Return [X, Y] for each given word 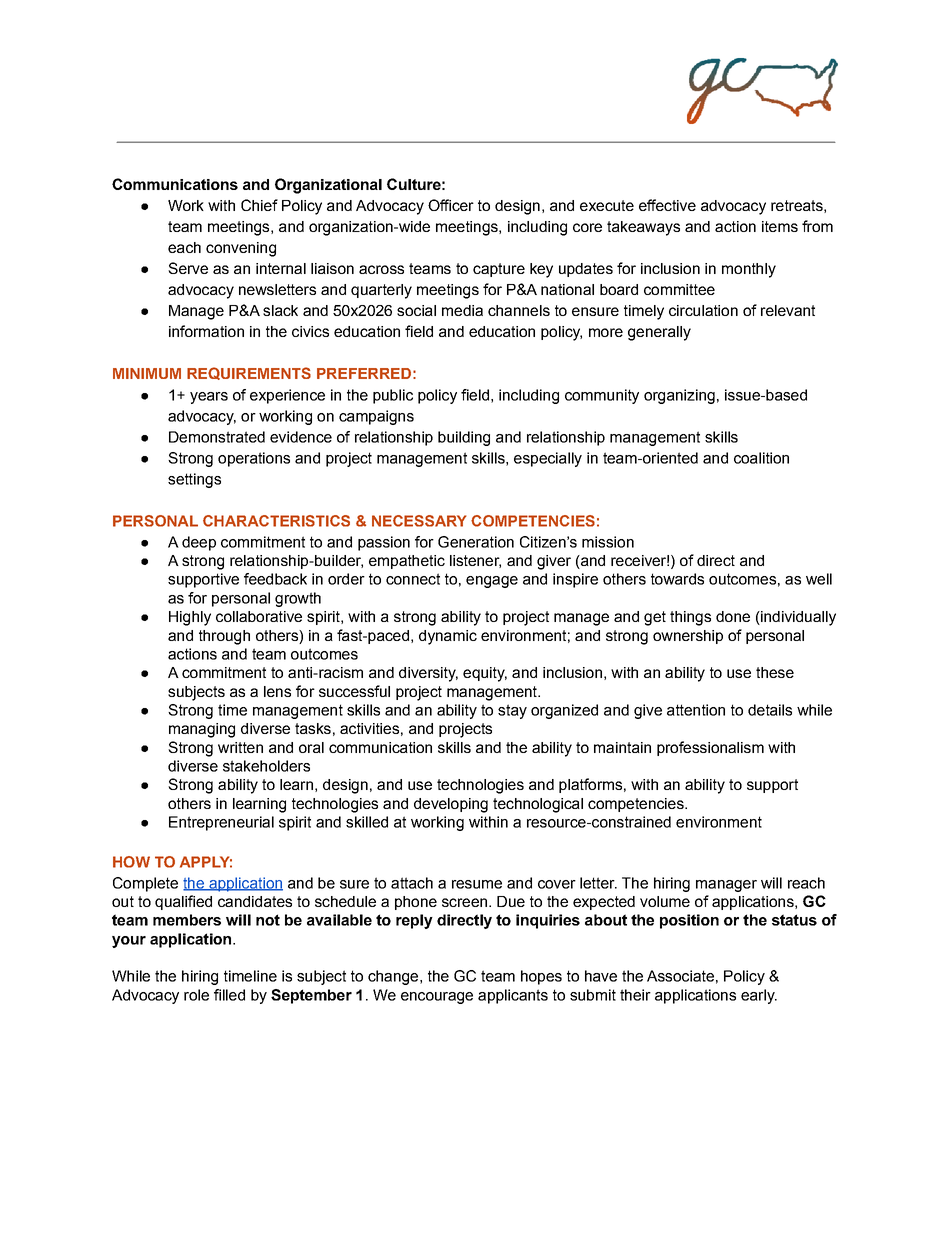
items [780, 226]
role [196, 995]
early [759, 996]
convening [241, 249]
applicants [513, 996]
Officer [451, 205]
